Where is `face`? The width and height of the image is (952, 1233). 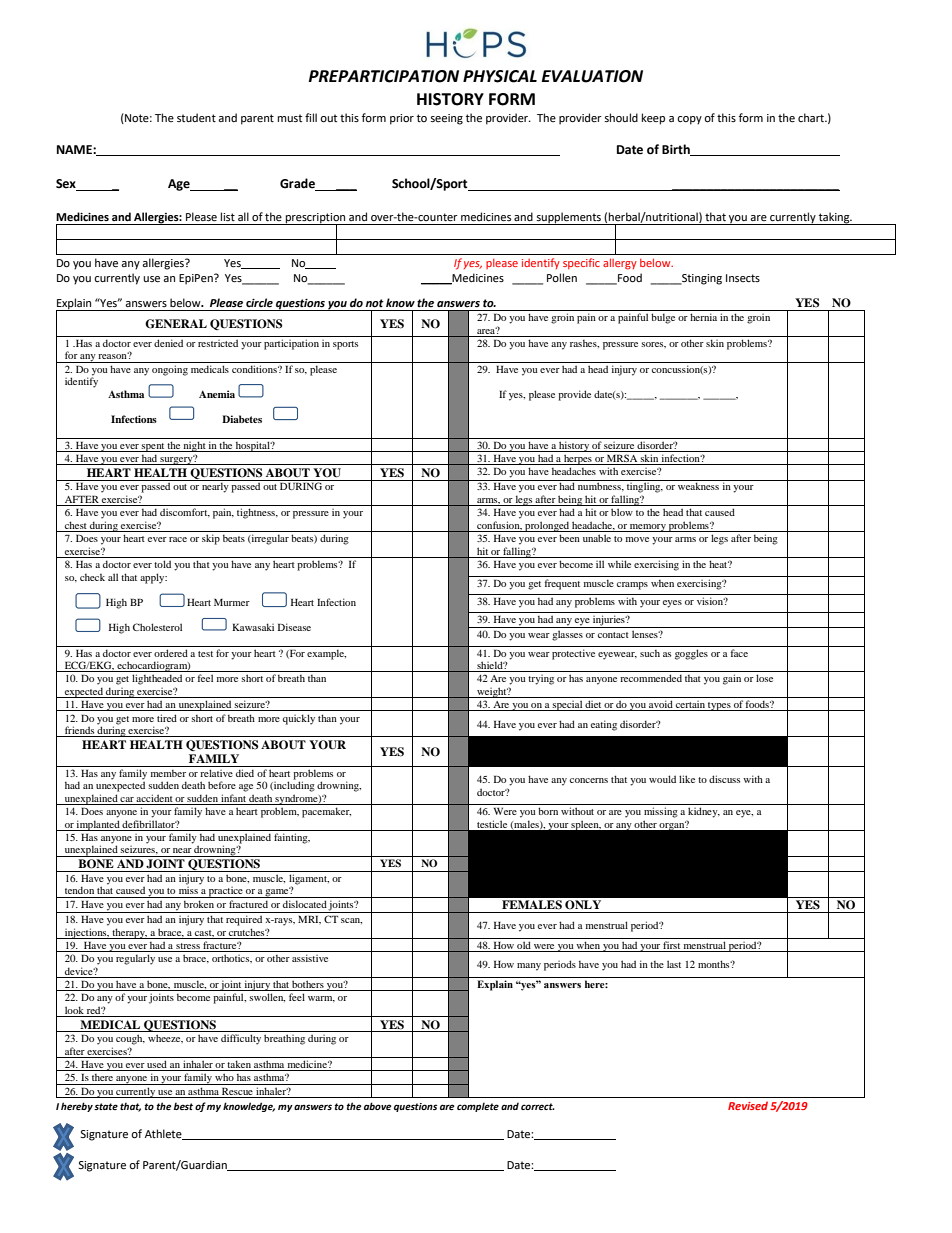
face is located at coordinates (739, 653).
